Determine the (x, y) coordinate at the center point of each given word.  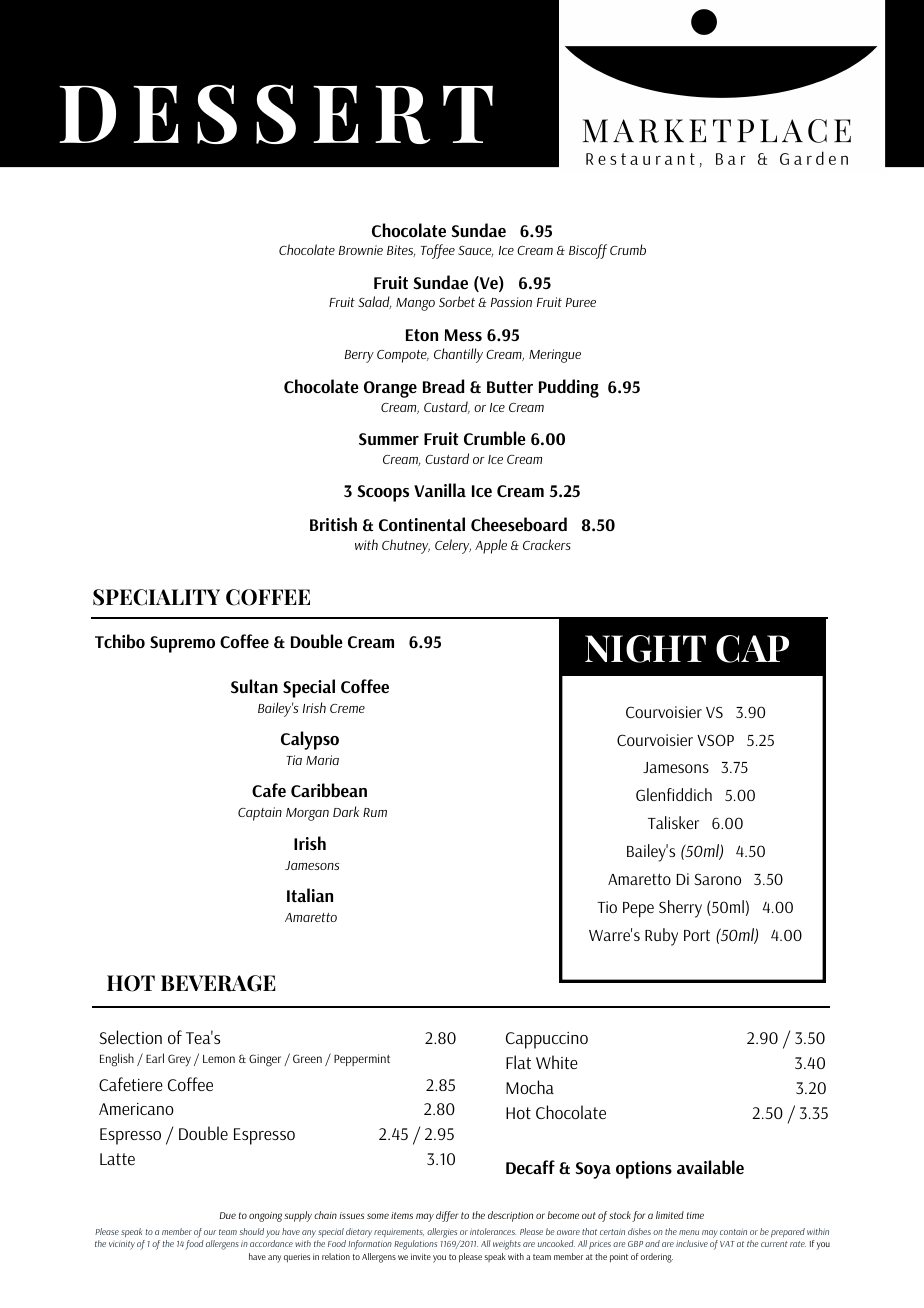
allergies (442, 1233)
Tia (294, 760)
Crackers (547, 544)
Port (697, 935)
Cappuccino (547, 1040)
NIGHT (645, 649)
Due (227, 1215)
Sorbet (457, 301)
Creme (347, 708)
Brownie (361, 250)
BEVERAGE (218, 983)
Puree (581, 302)
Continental (422, 524)
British (333, 524)
